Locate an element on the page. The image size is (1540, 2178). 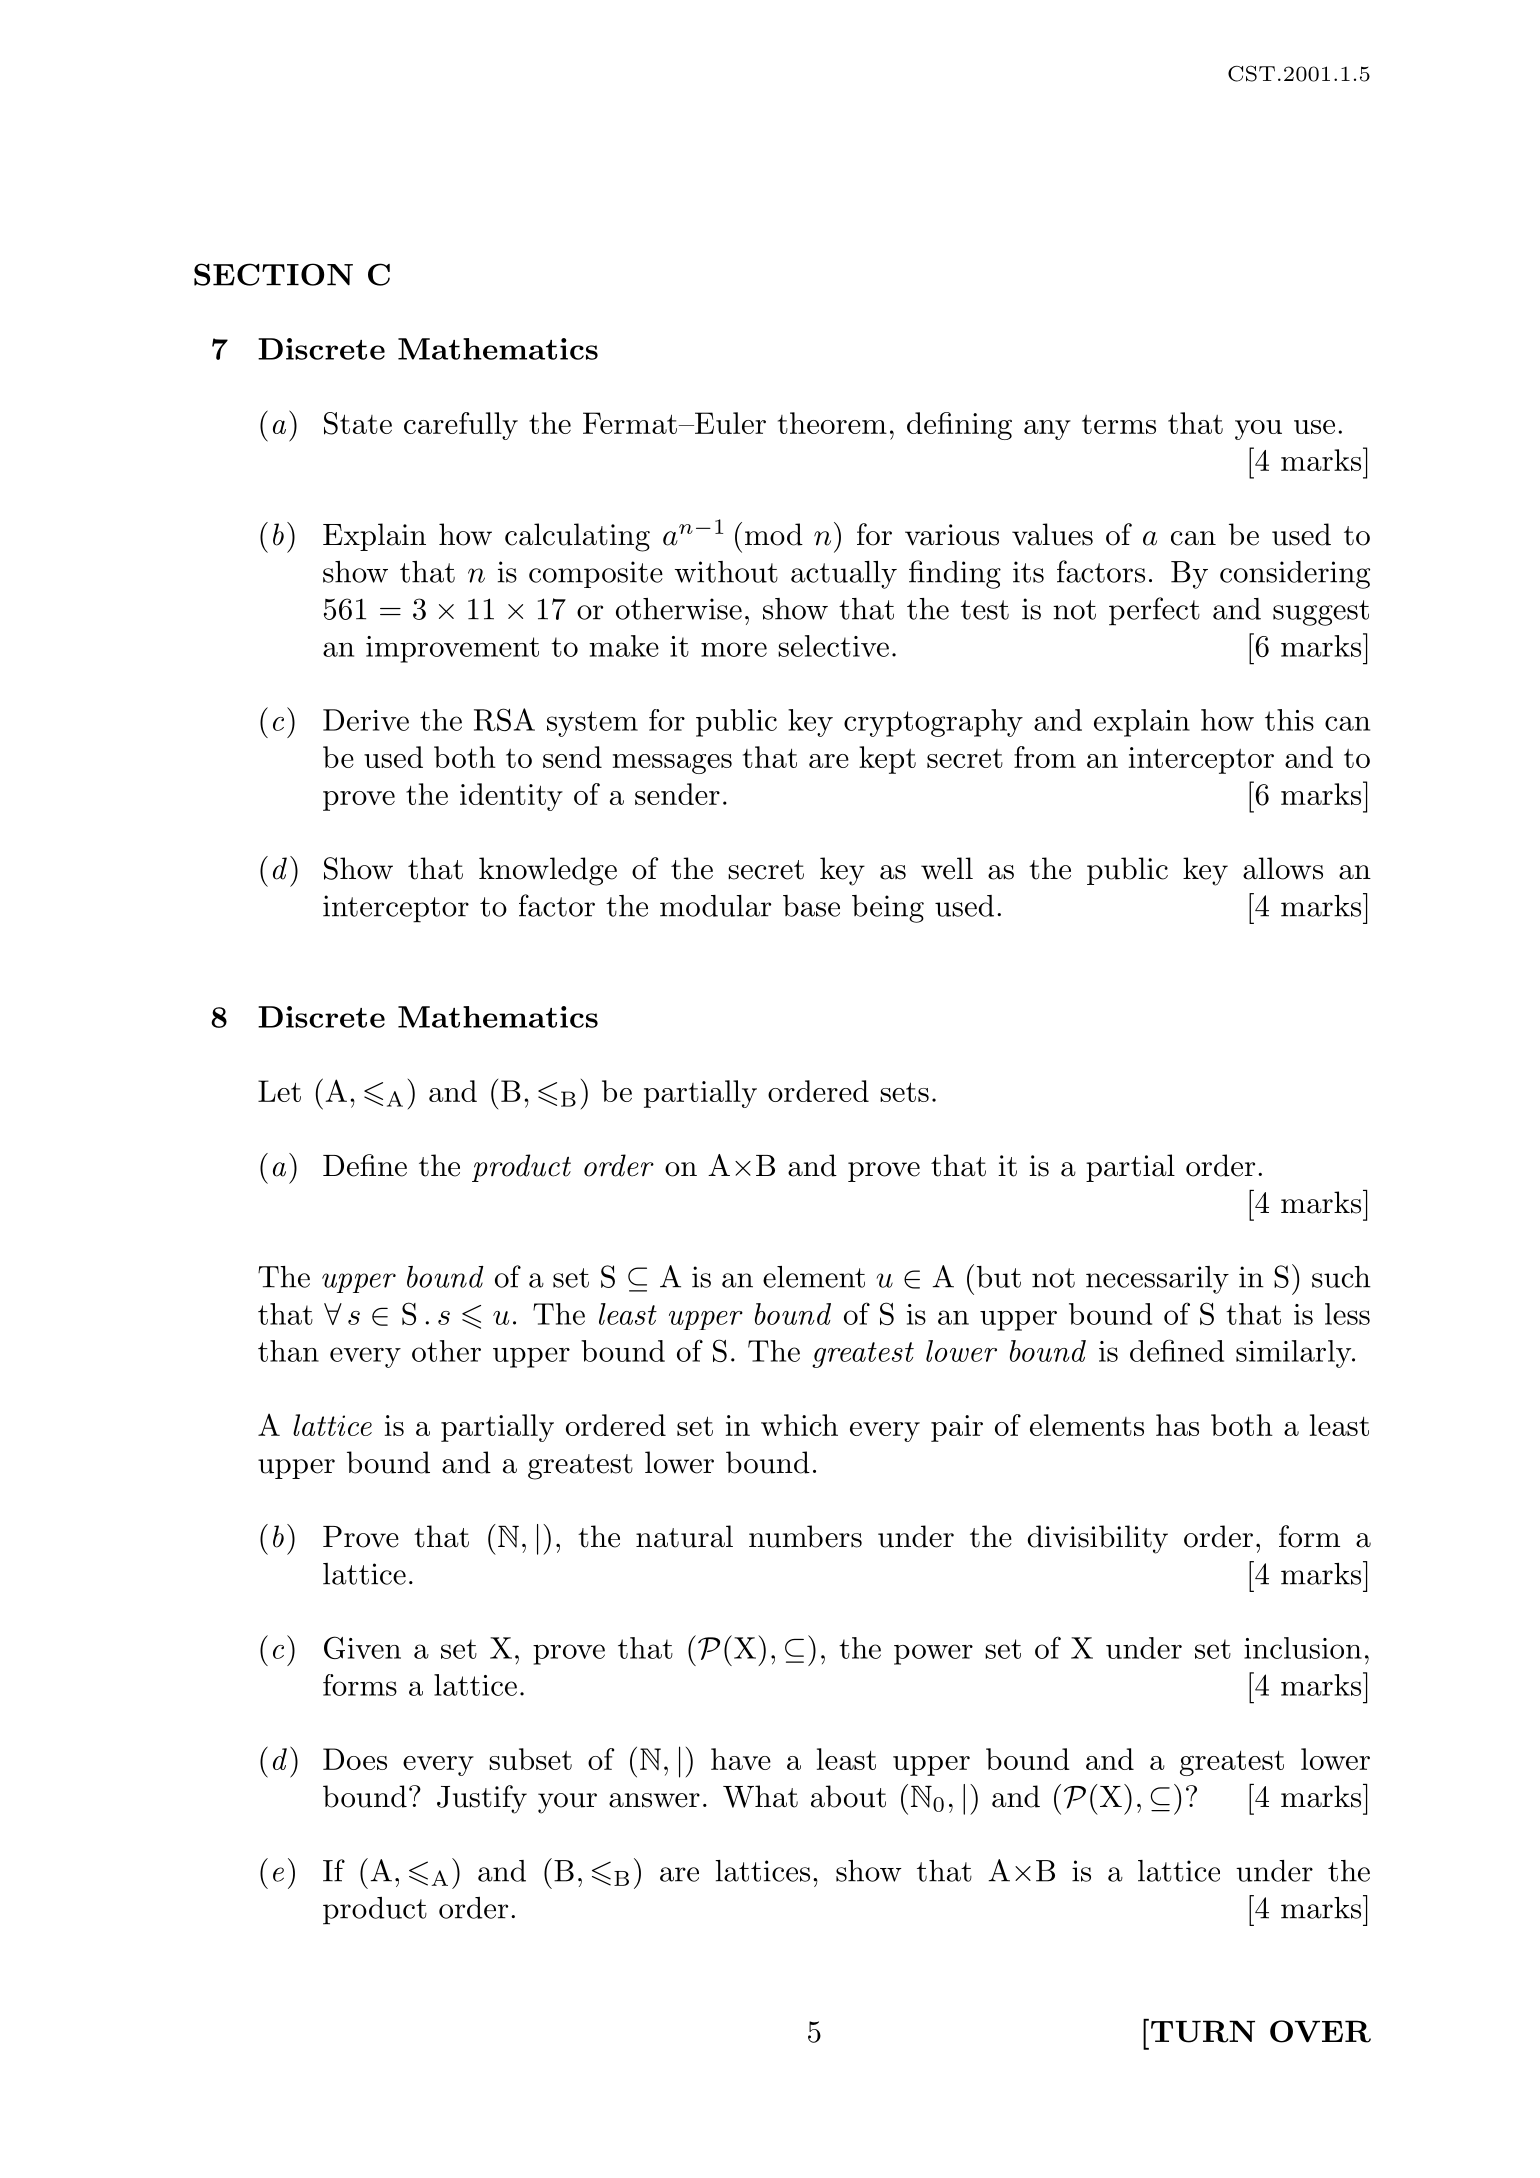
necessarily is located at coordinates (1157, 1280).
